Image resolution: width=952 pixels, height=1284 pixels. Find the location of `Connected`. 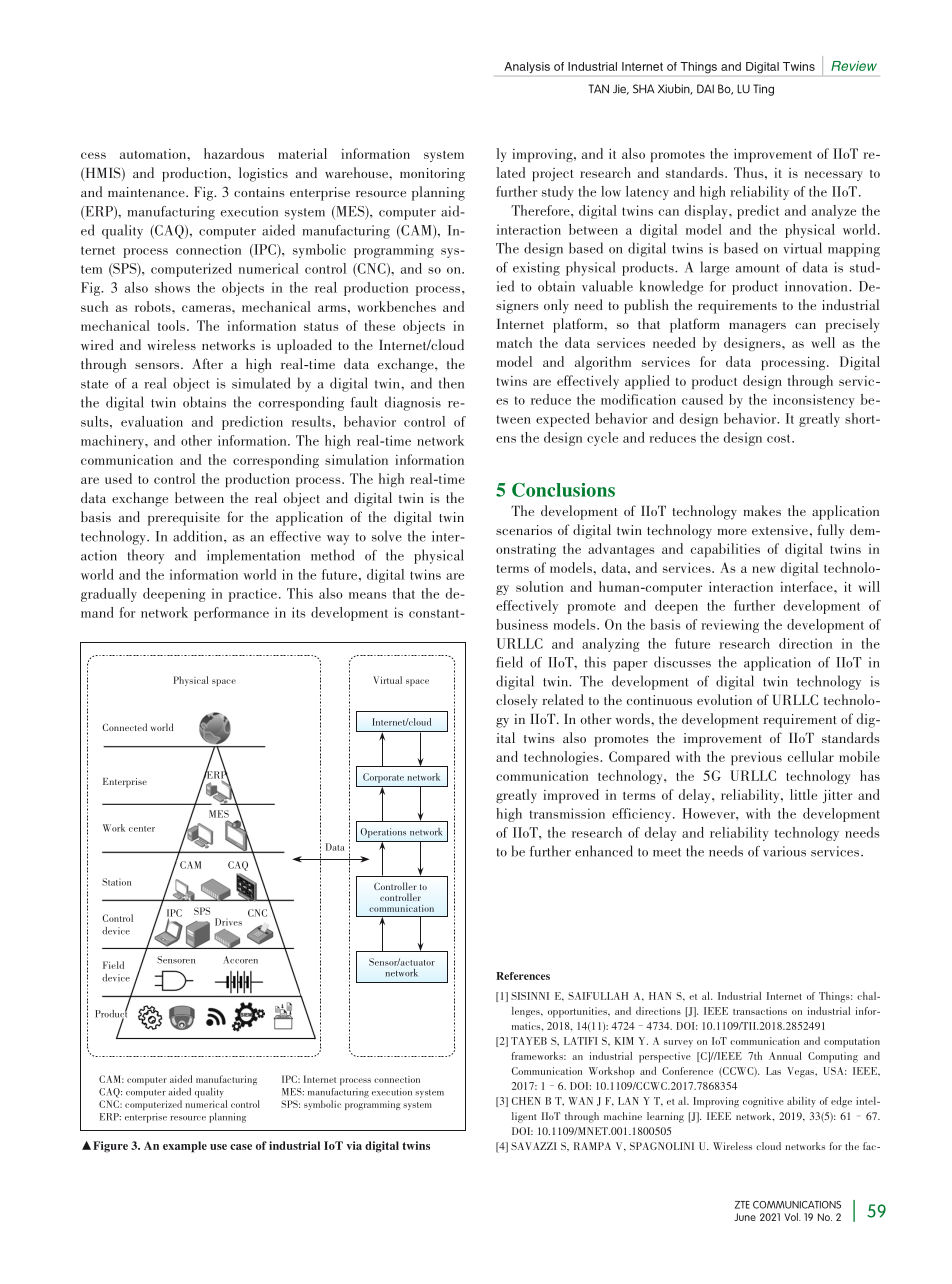

Connected is located at coordinates (124, 727).
